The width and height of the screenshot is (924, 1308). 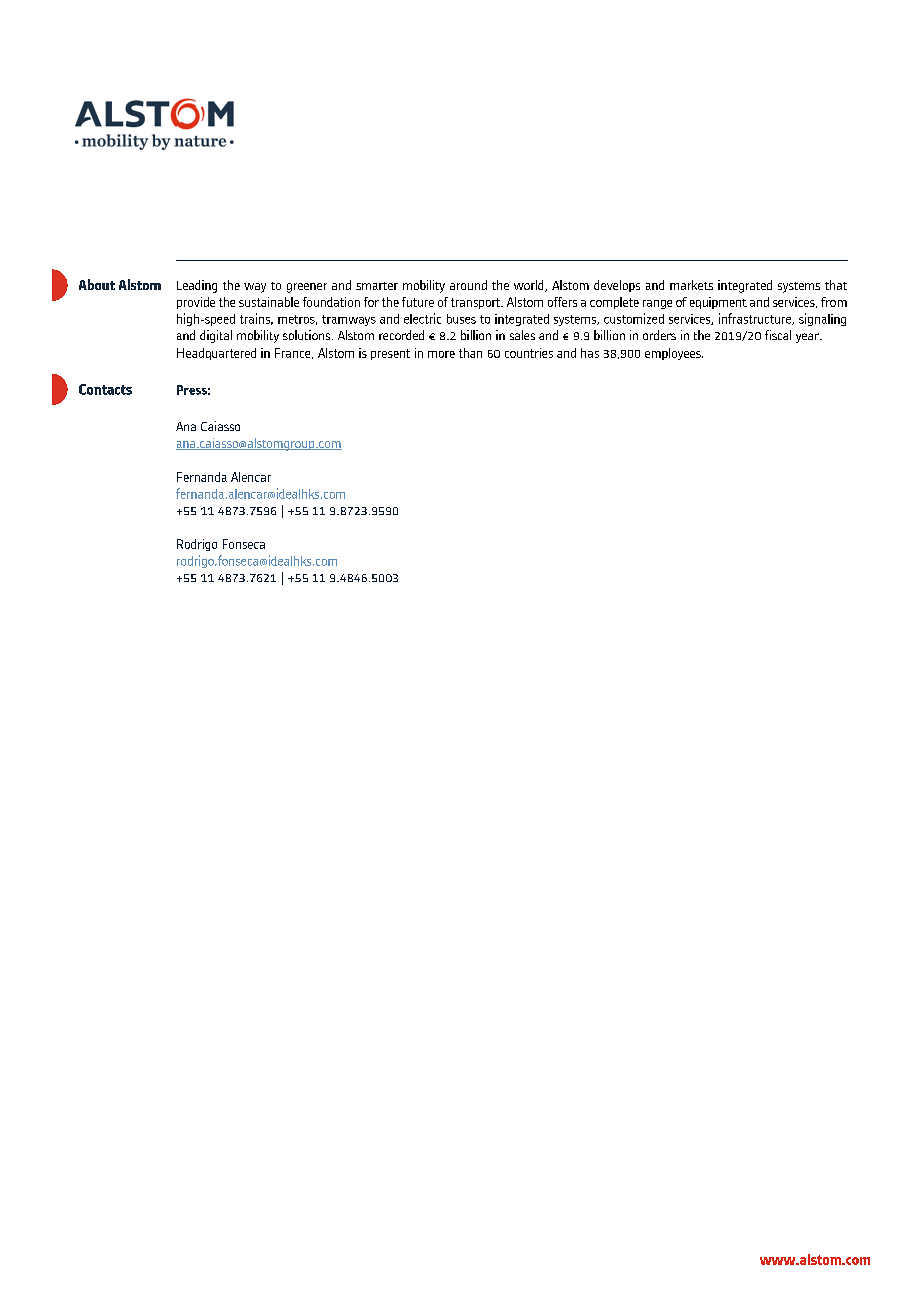 I want to click on Contacts, so click(x=105, y=389).
